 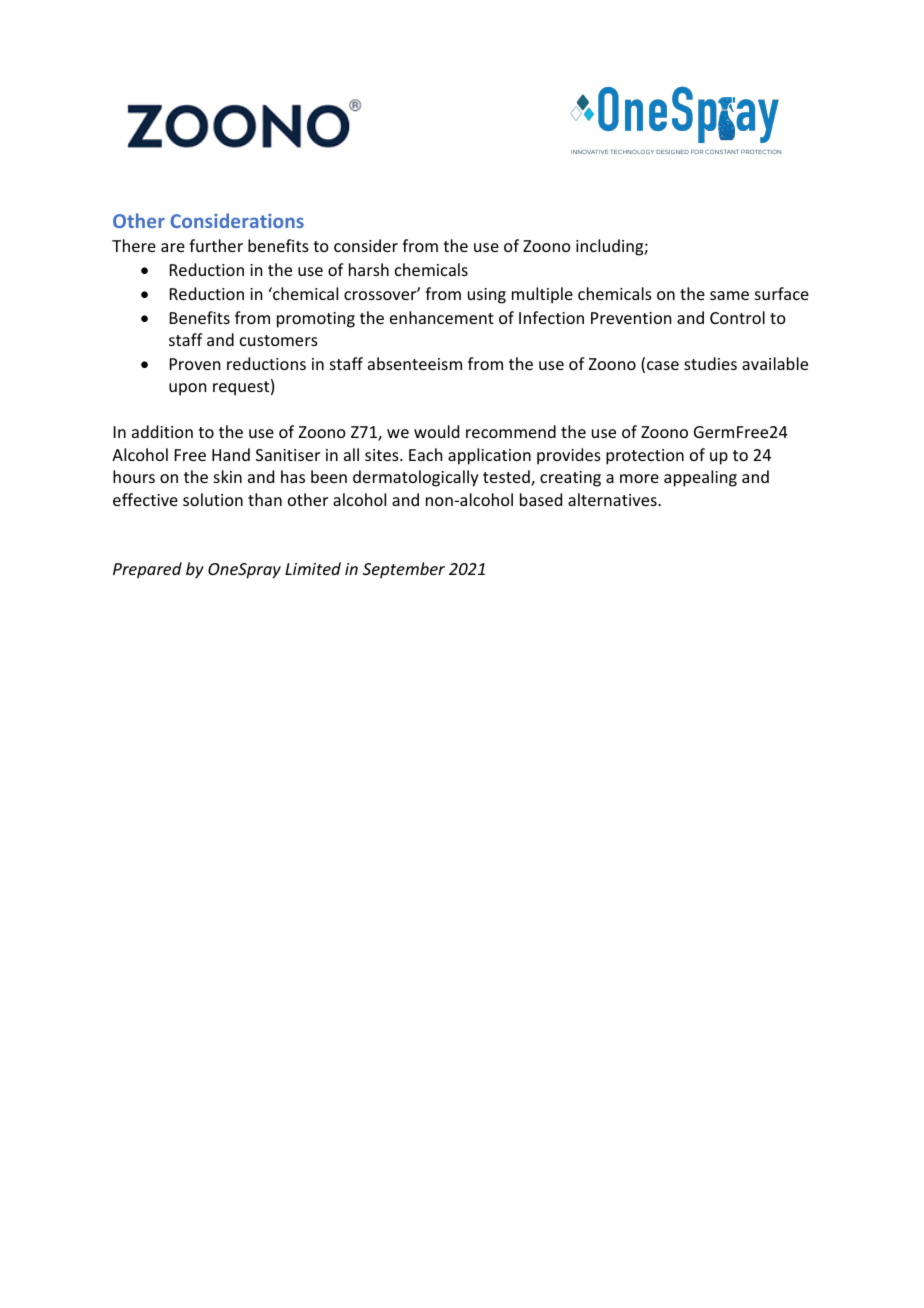 I want to click on tested, so click(x=507, y=478).
